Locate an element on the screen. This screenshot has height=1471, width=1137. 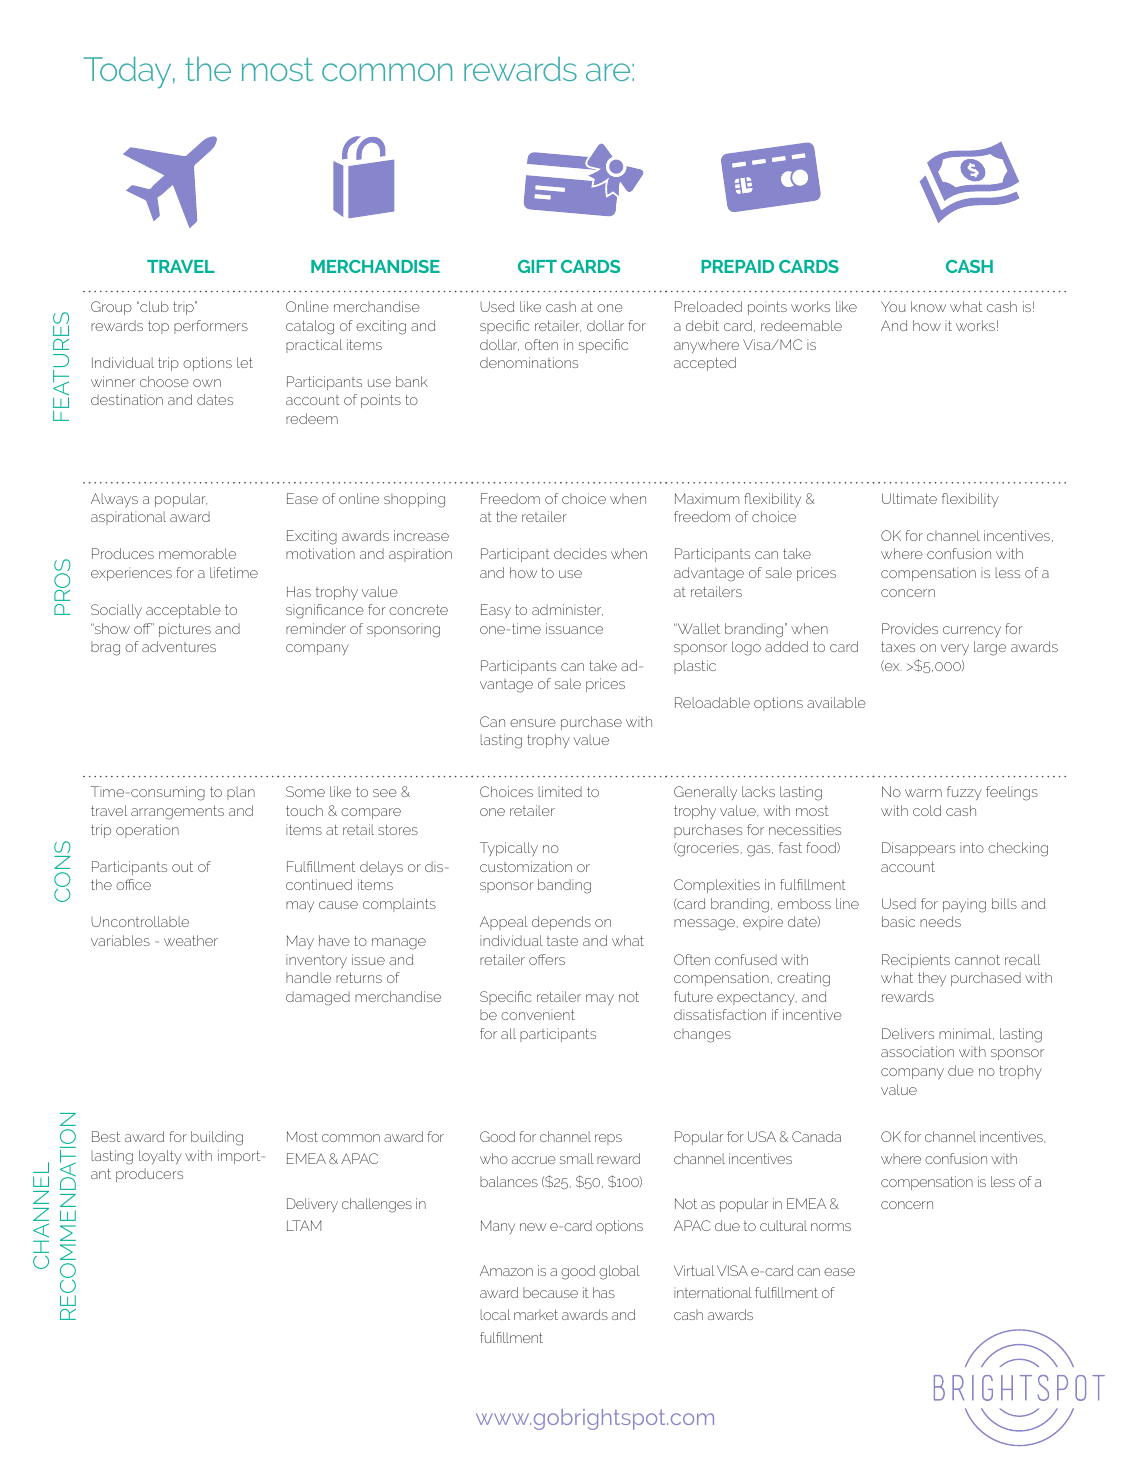
performers is located at coordinates (211, 327).
